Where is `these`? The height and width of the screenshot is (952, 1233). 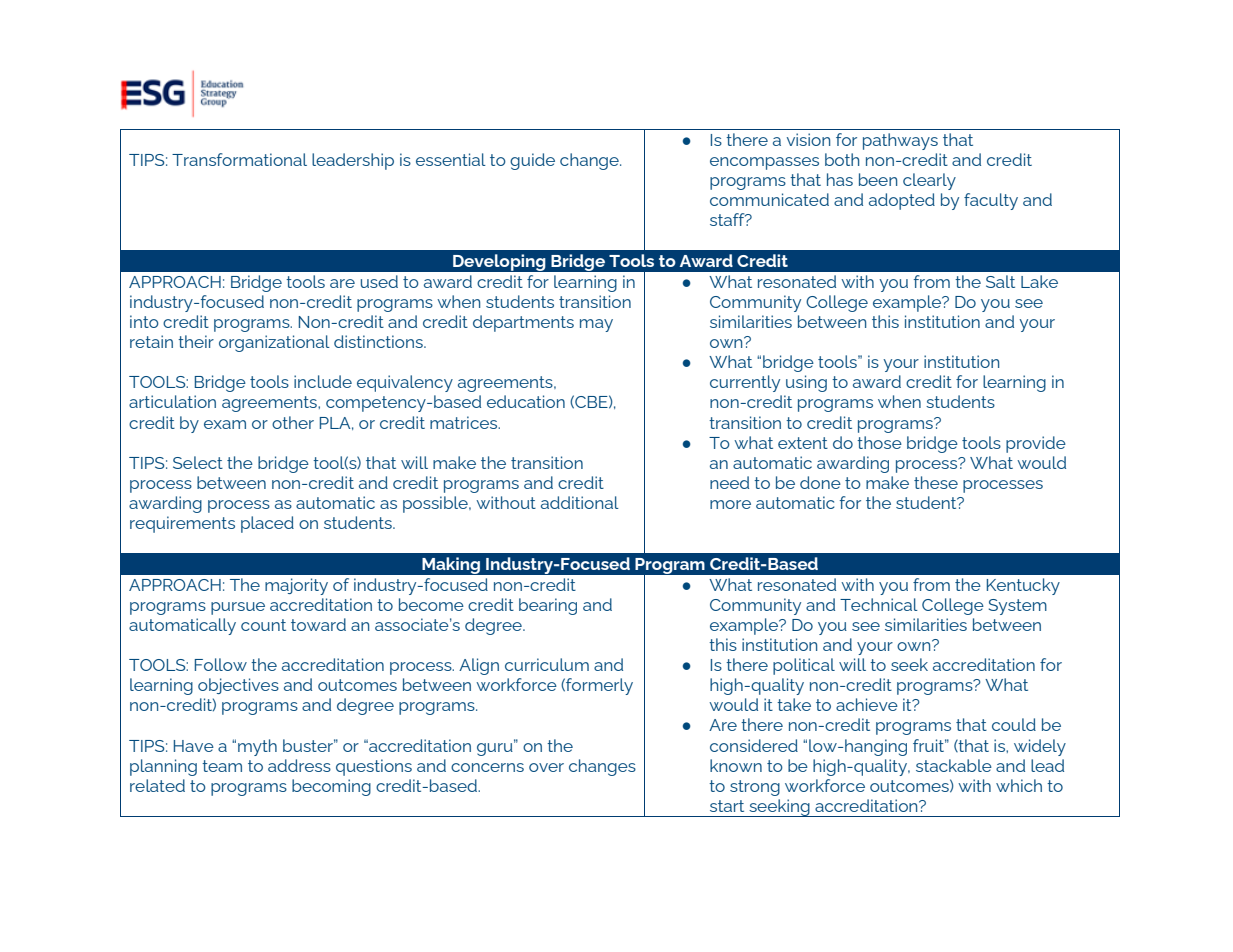
these is located at coordinates (936, 482).
